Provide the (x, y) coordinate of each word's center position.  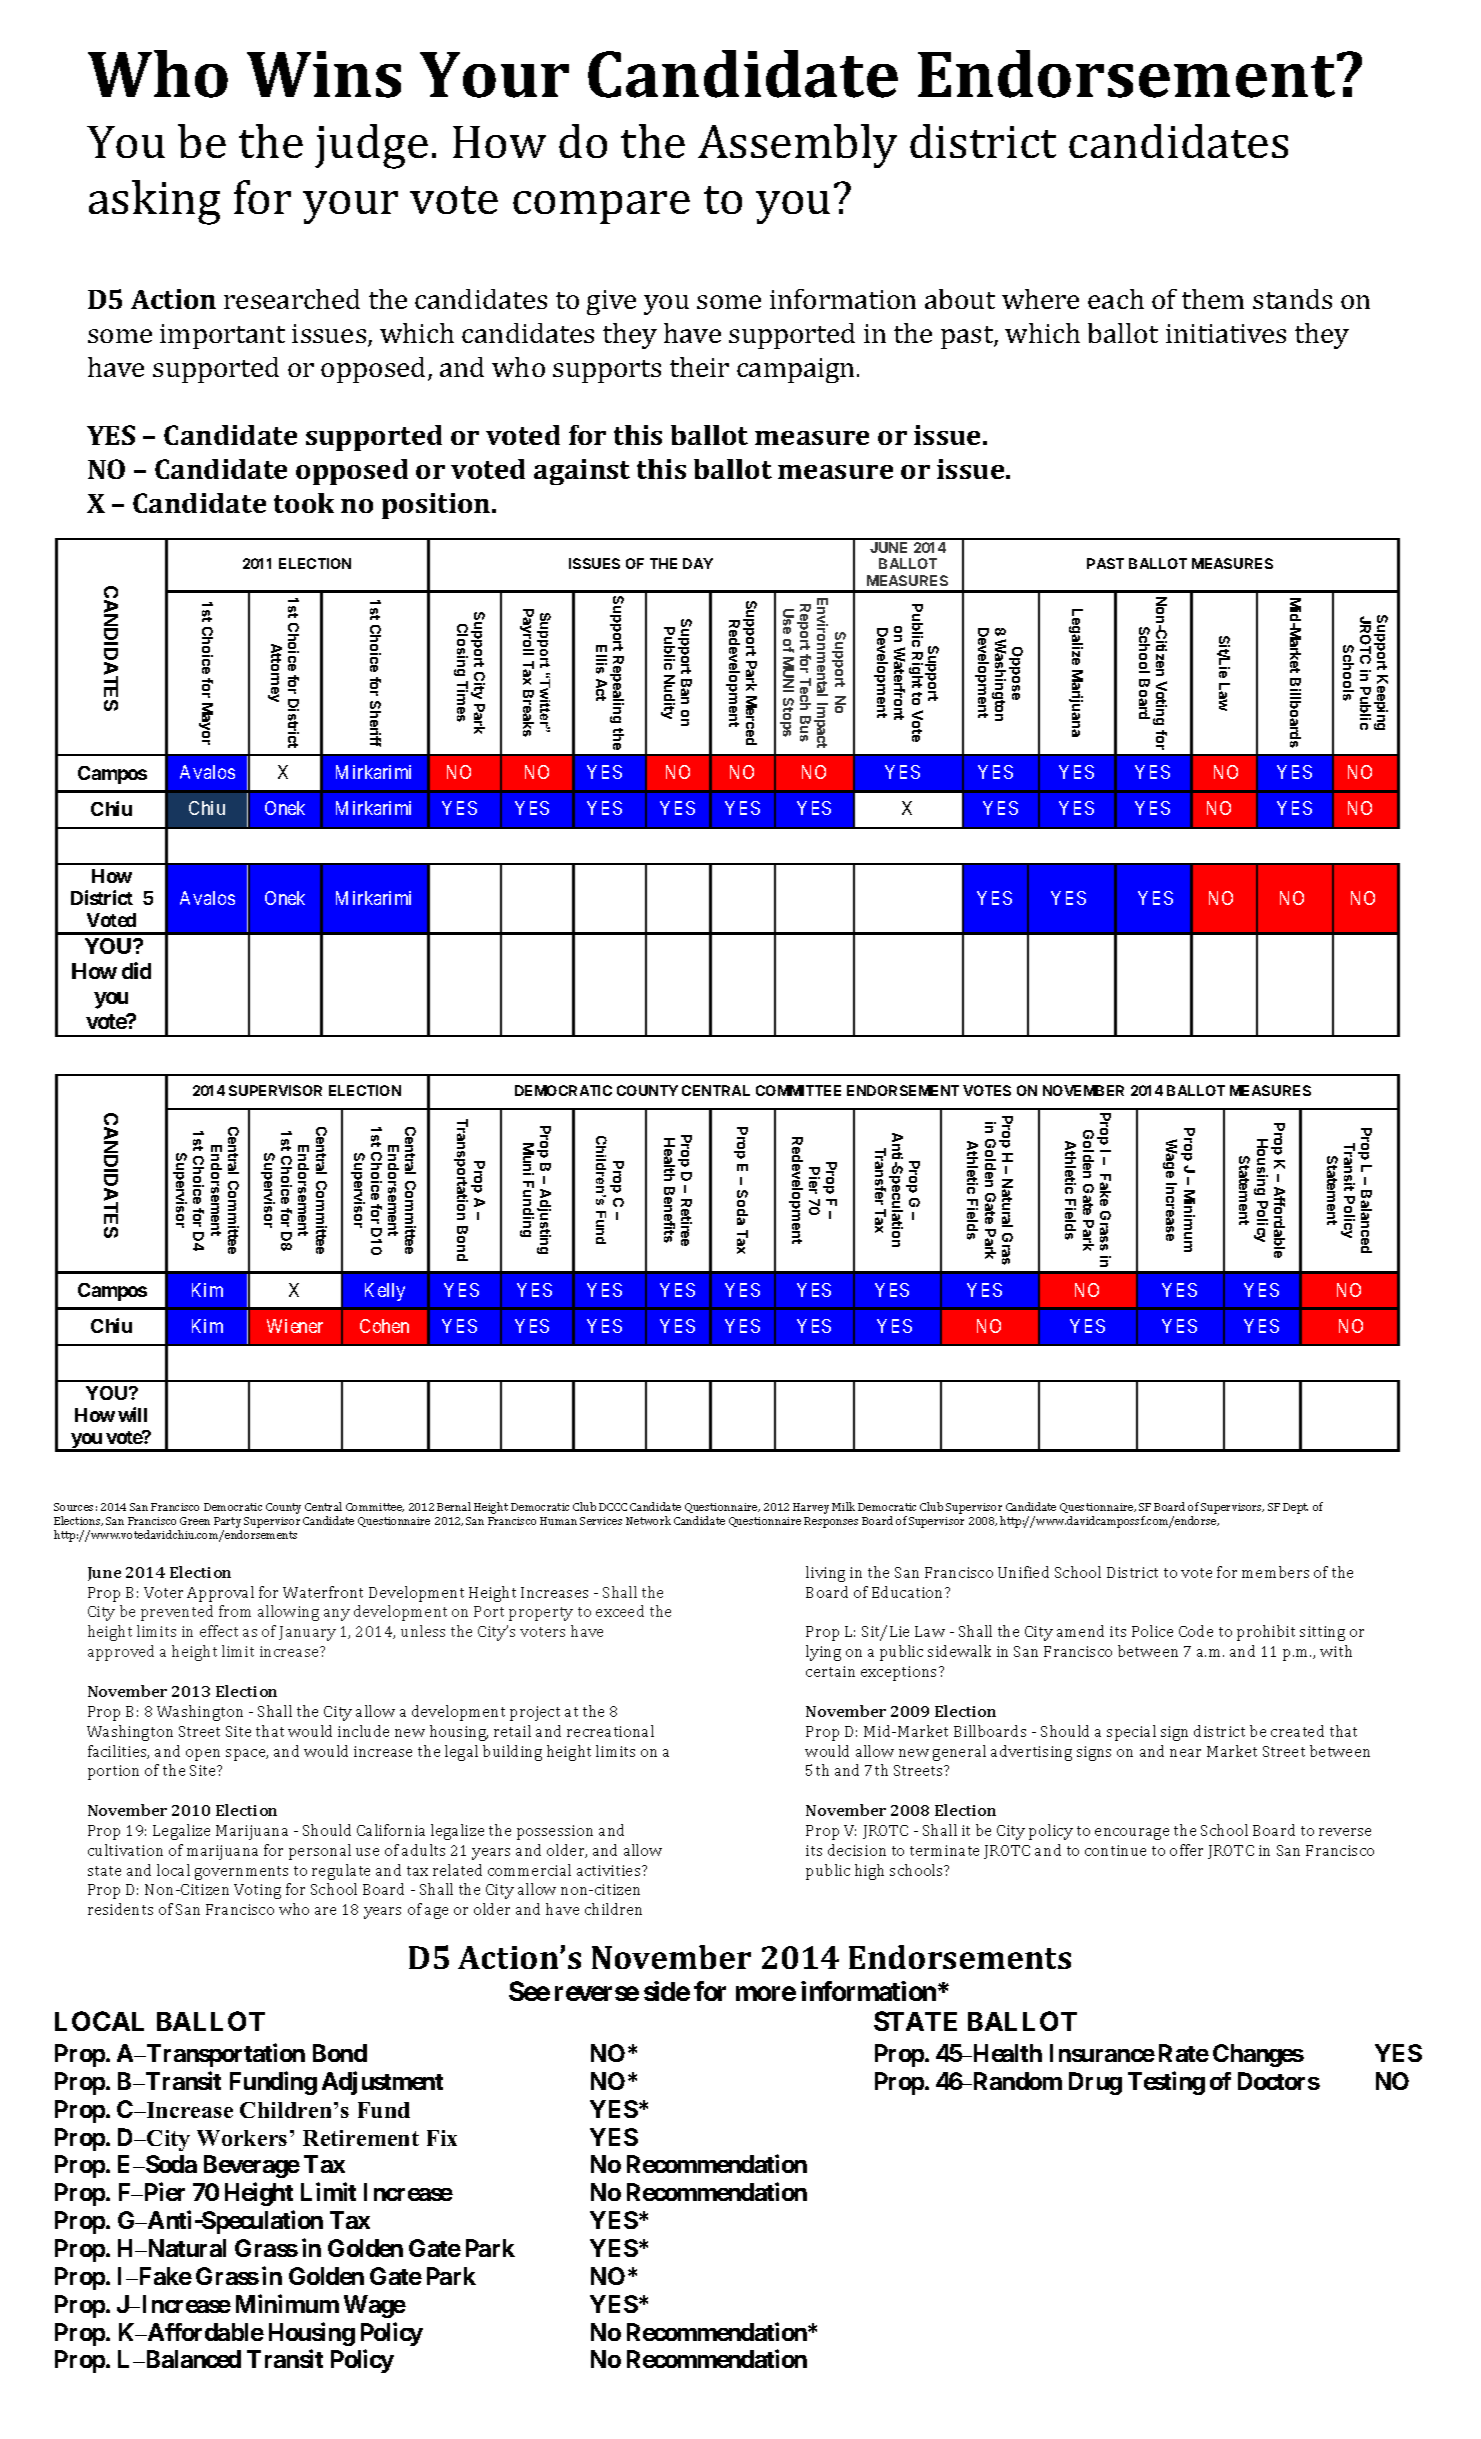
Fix (442, 2138)
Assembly (797, 146)
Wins (324, 74)
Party (228, 1524)
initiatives (1226, 333)
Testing (1166, 2083)
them (1213, 299)
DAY (698, 563)
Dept (1295, 1508)
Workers (242, 2138)
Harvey (811, 1508)
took (304, 503)
